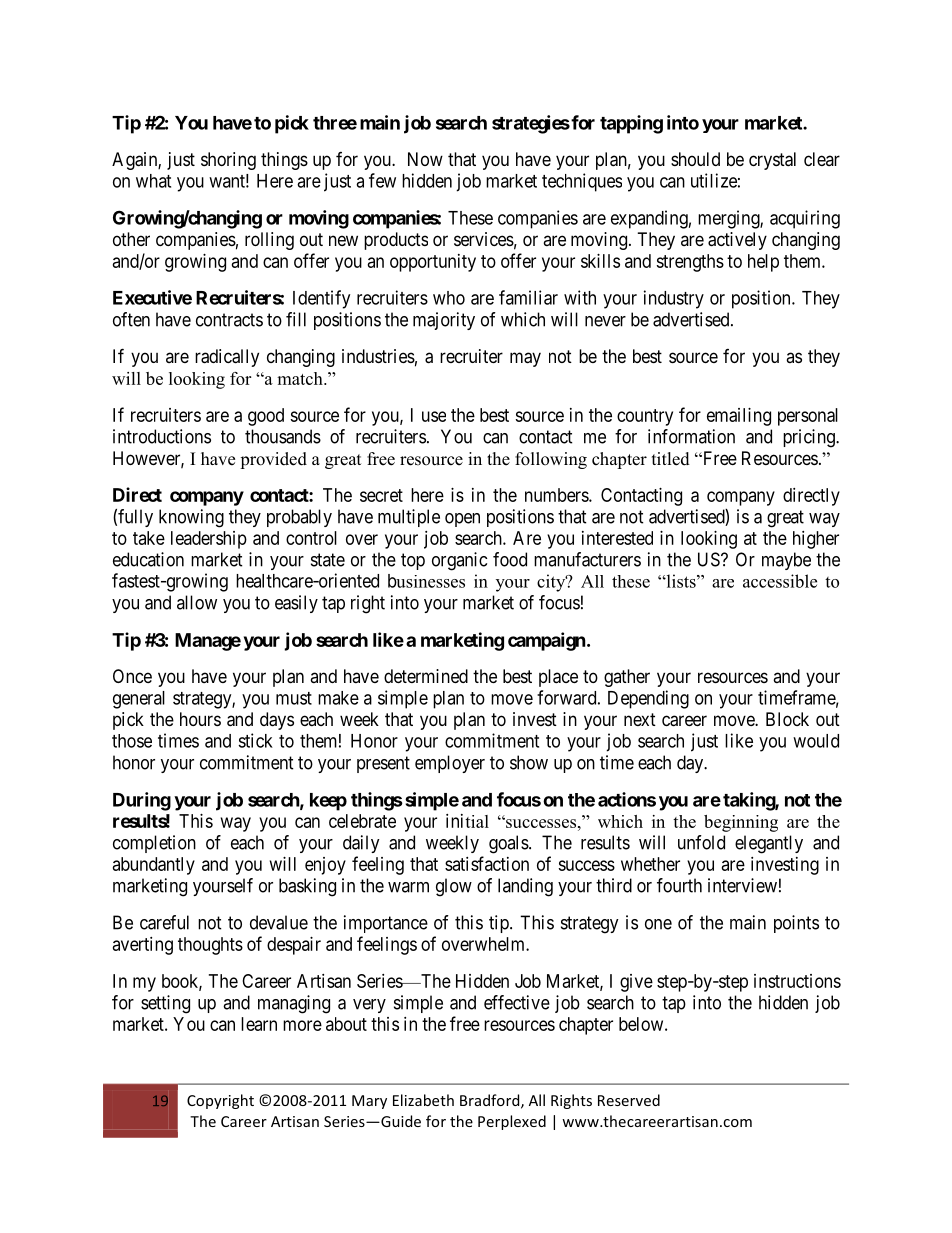 The height and width of the image is (1233, 952). I want to click on employer, so click(450, 764).
